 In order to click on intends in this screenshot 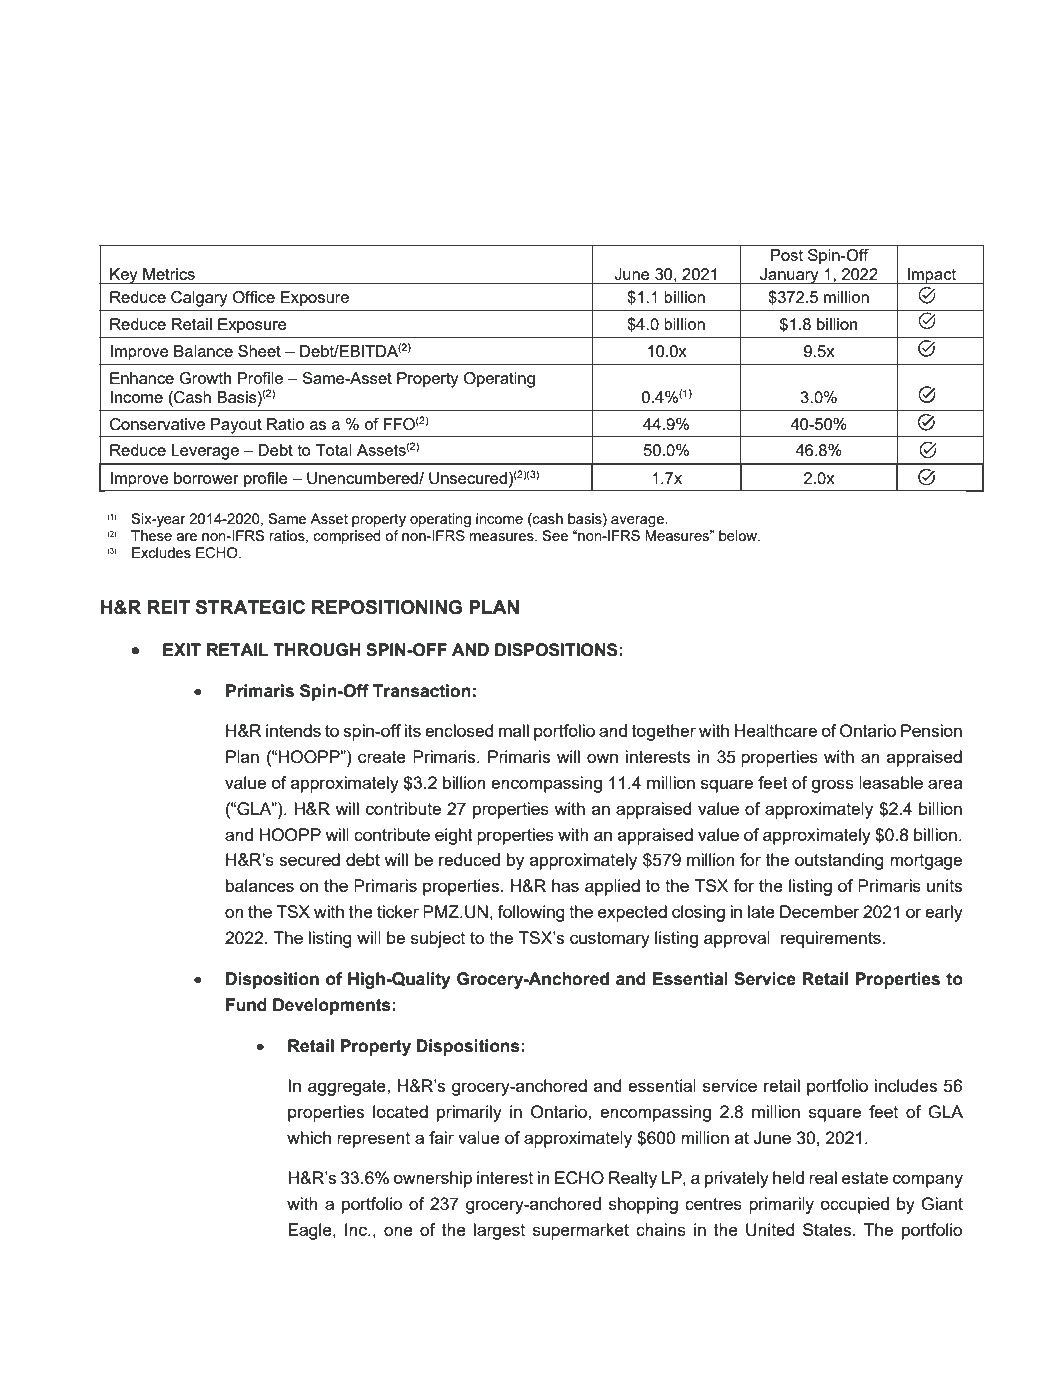, I will do `click(293, 730)`.
